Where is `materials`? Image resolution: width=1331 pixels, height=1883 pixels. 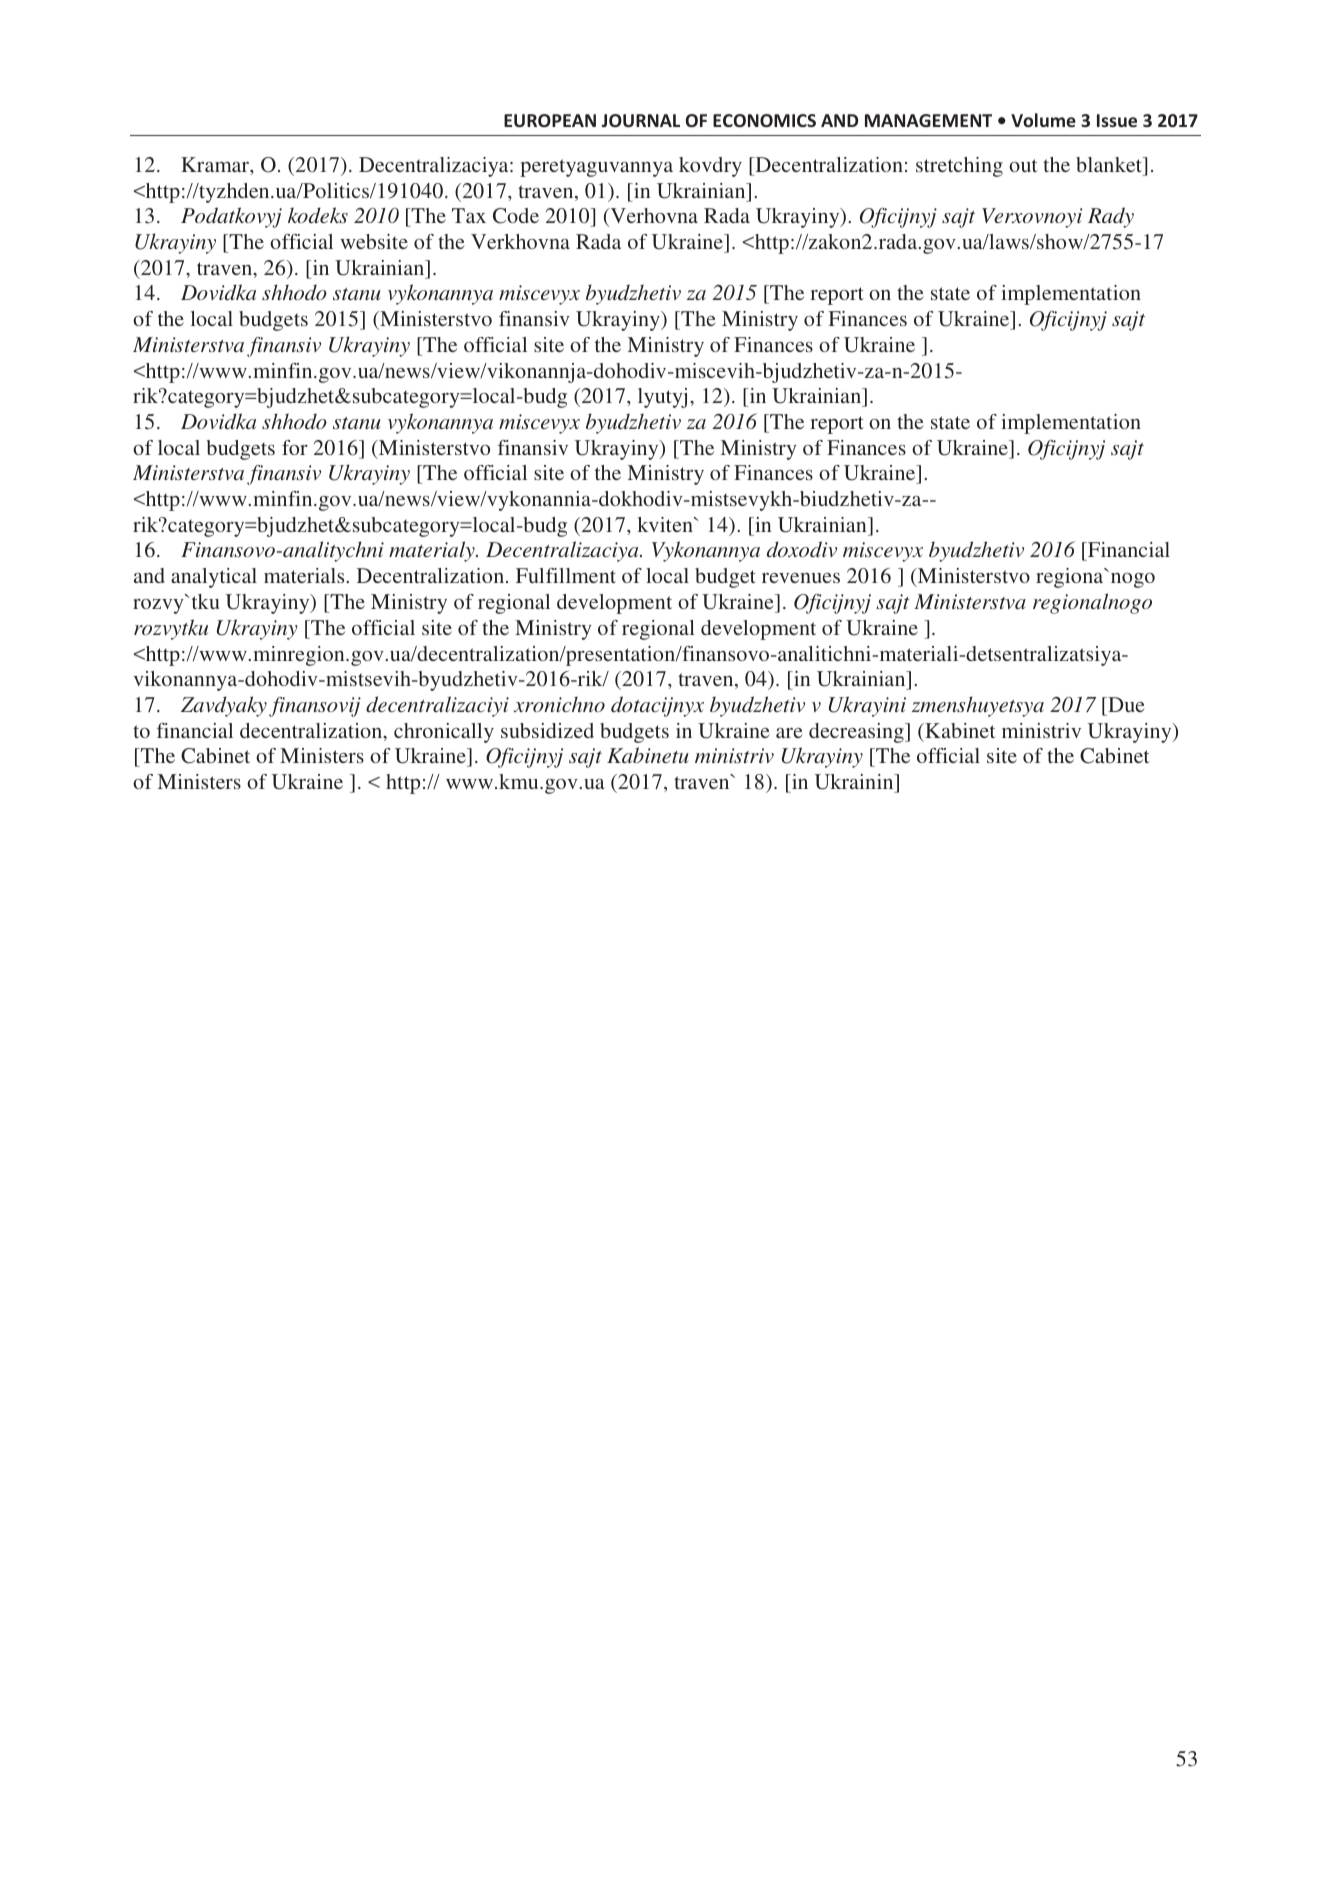 materials is located at coordinates (305, 575).
